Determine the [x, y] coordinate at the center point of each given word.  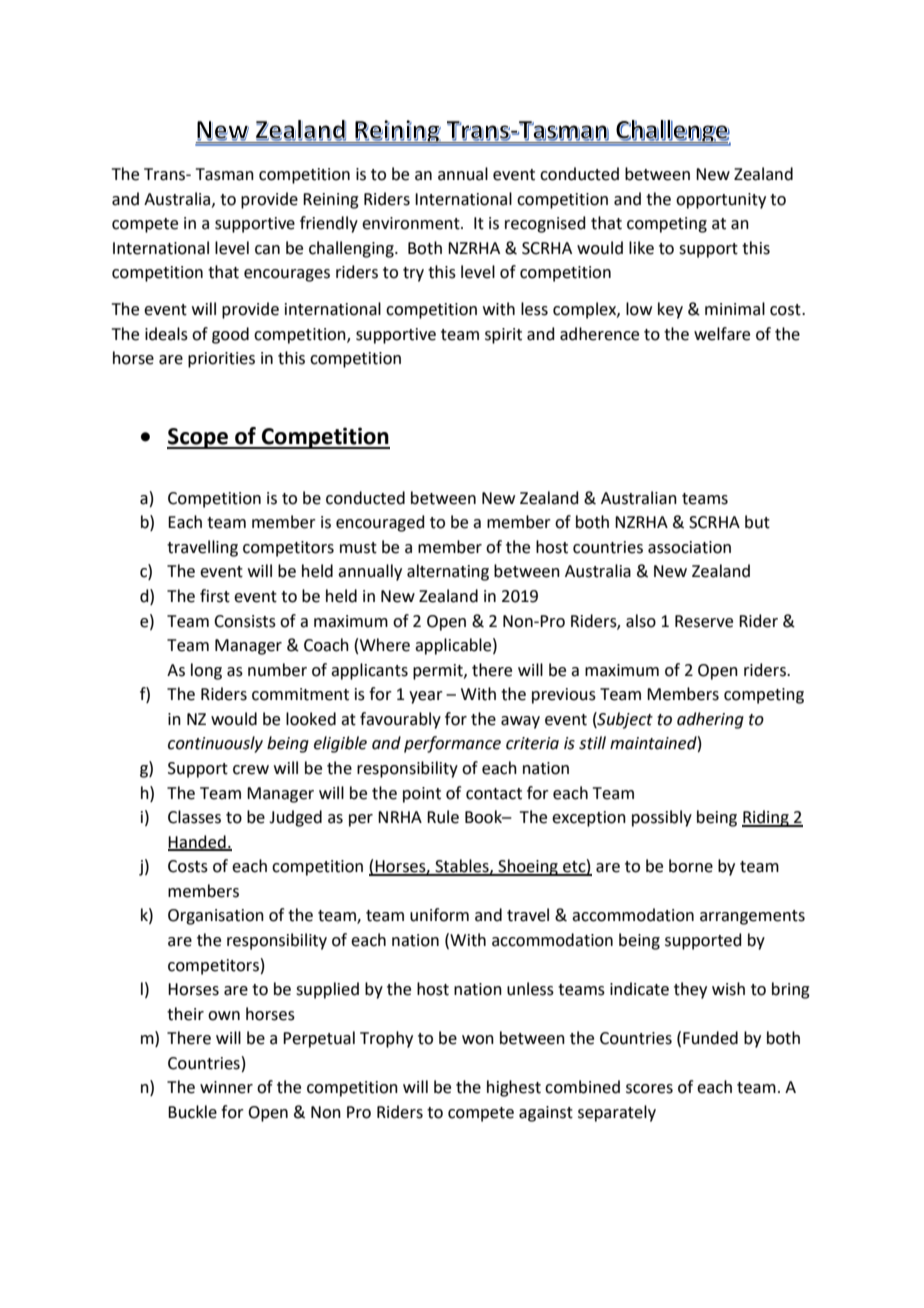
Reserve [704, 621]
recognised [545, 224]
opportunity [721, 201]
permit [439, 672]
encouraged [380, 523]
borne [691, 866]
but [757, 522]
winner [226, 1087]
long [206, 671]
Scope [198, 438]
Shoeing [528, 867]
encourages [287, 275]
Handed [198, 842]
